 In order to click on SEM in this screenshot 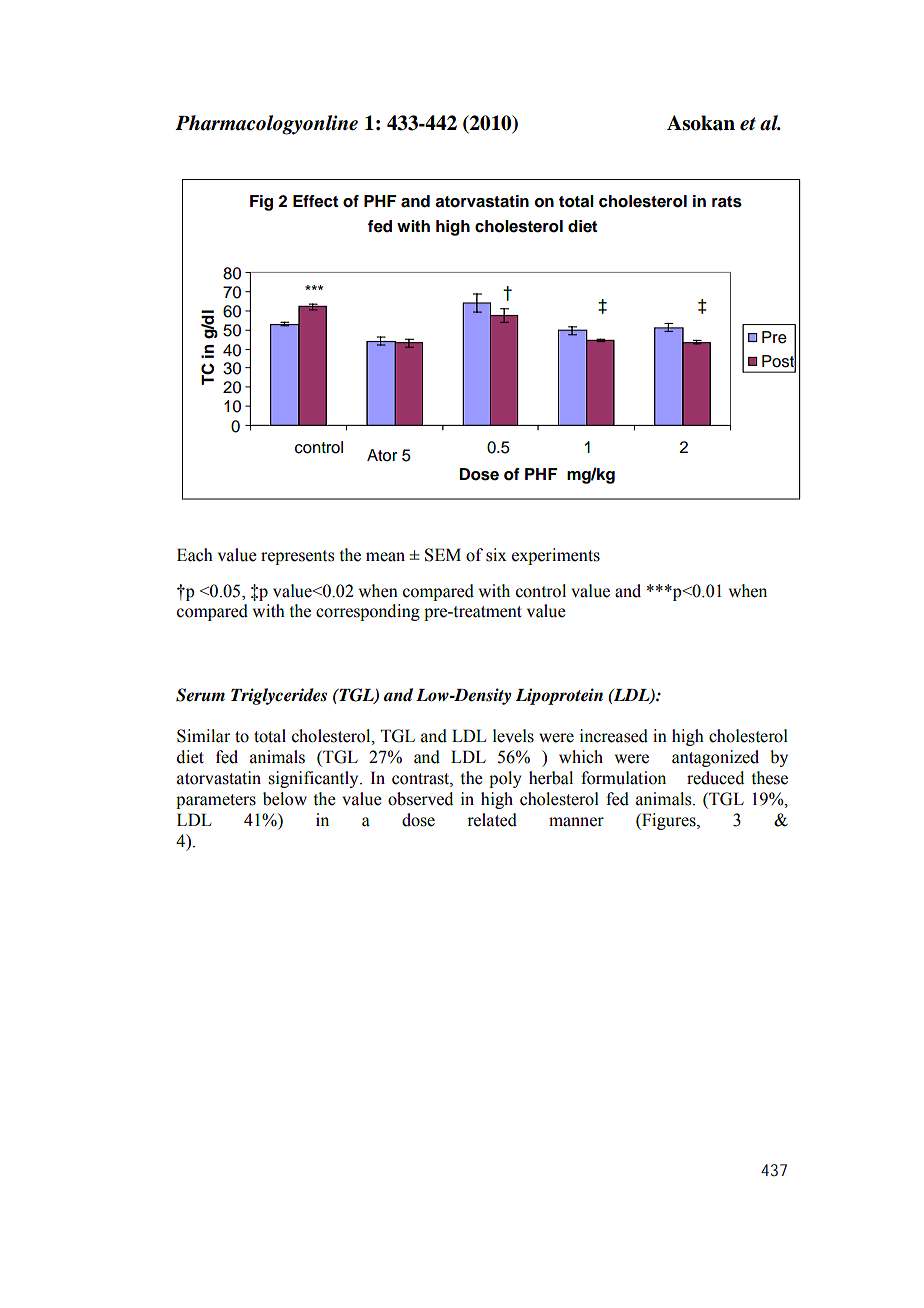, I will do `click(443, 555)`.
